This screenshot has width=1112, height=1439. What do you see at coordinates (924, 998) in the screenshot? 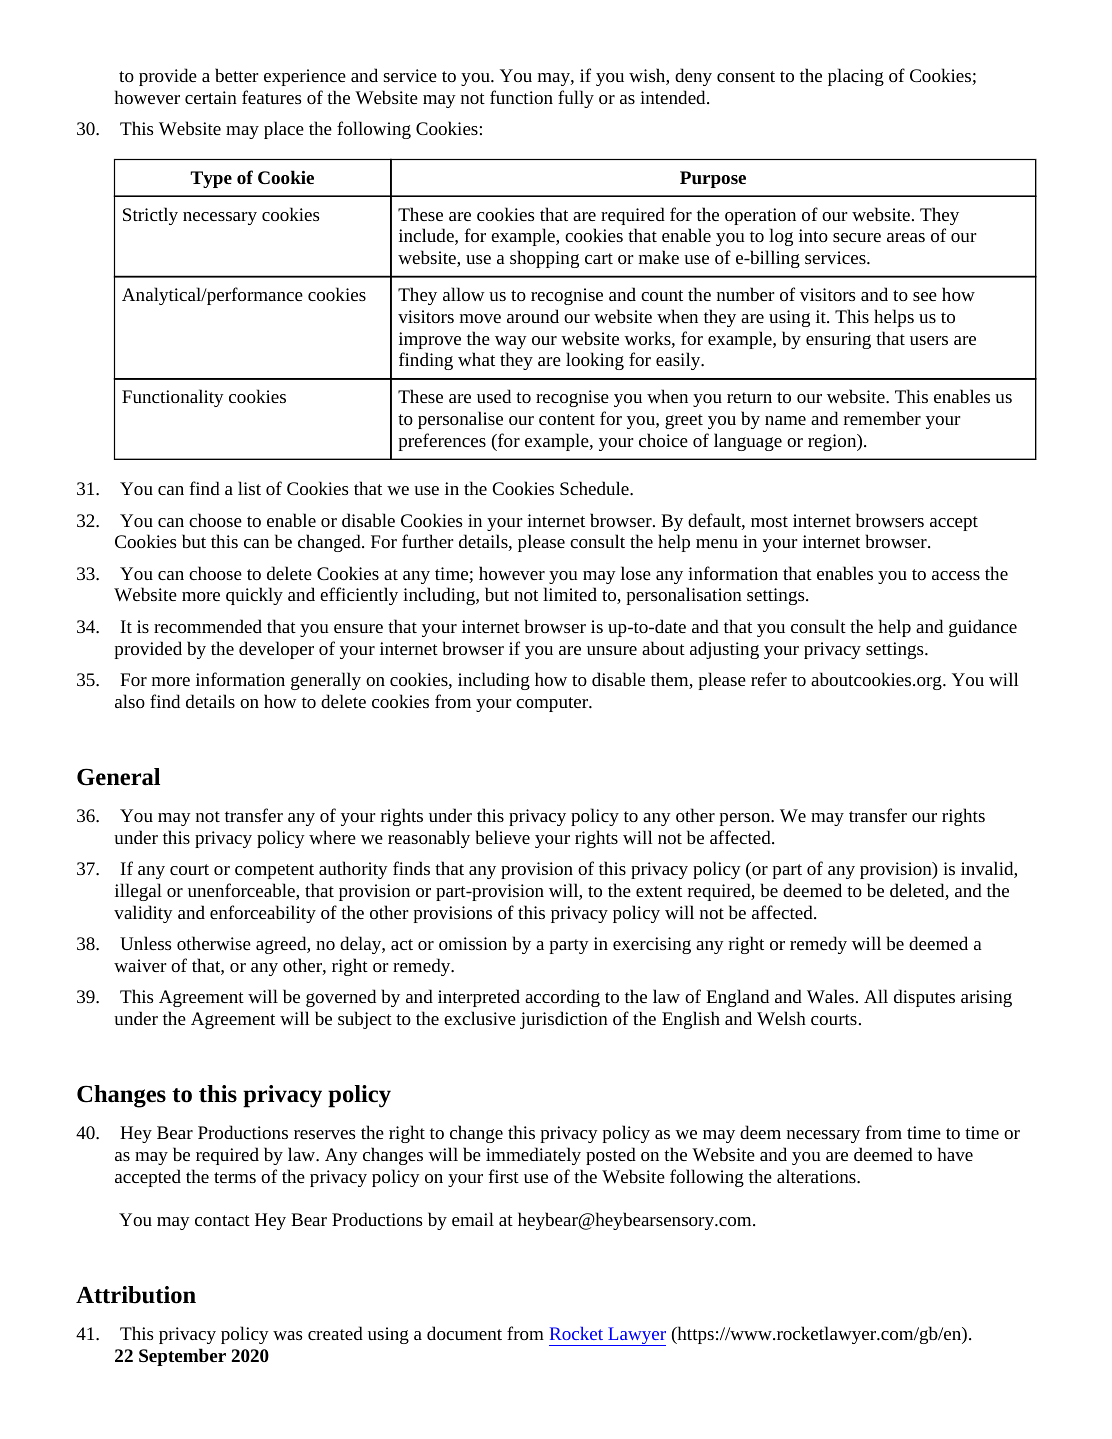
I see `disputes` at bounding box center [924, 998].
